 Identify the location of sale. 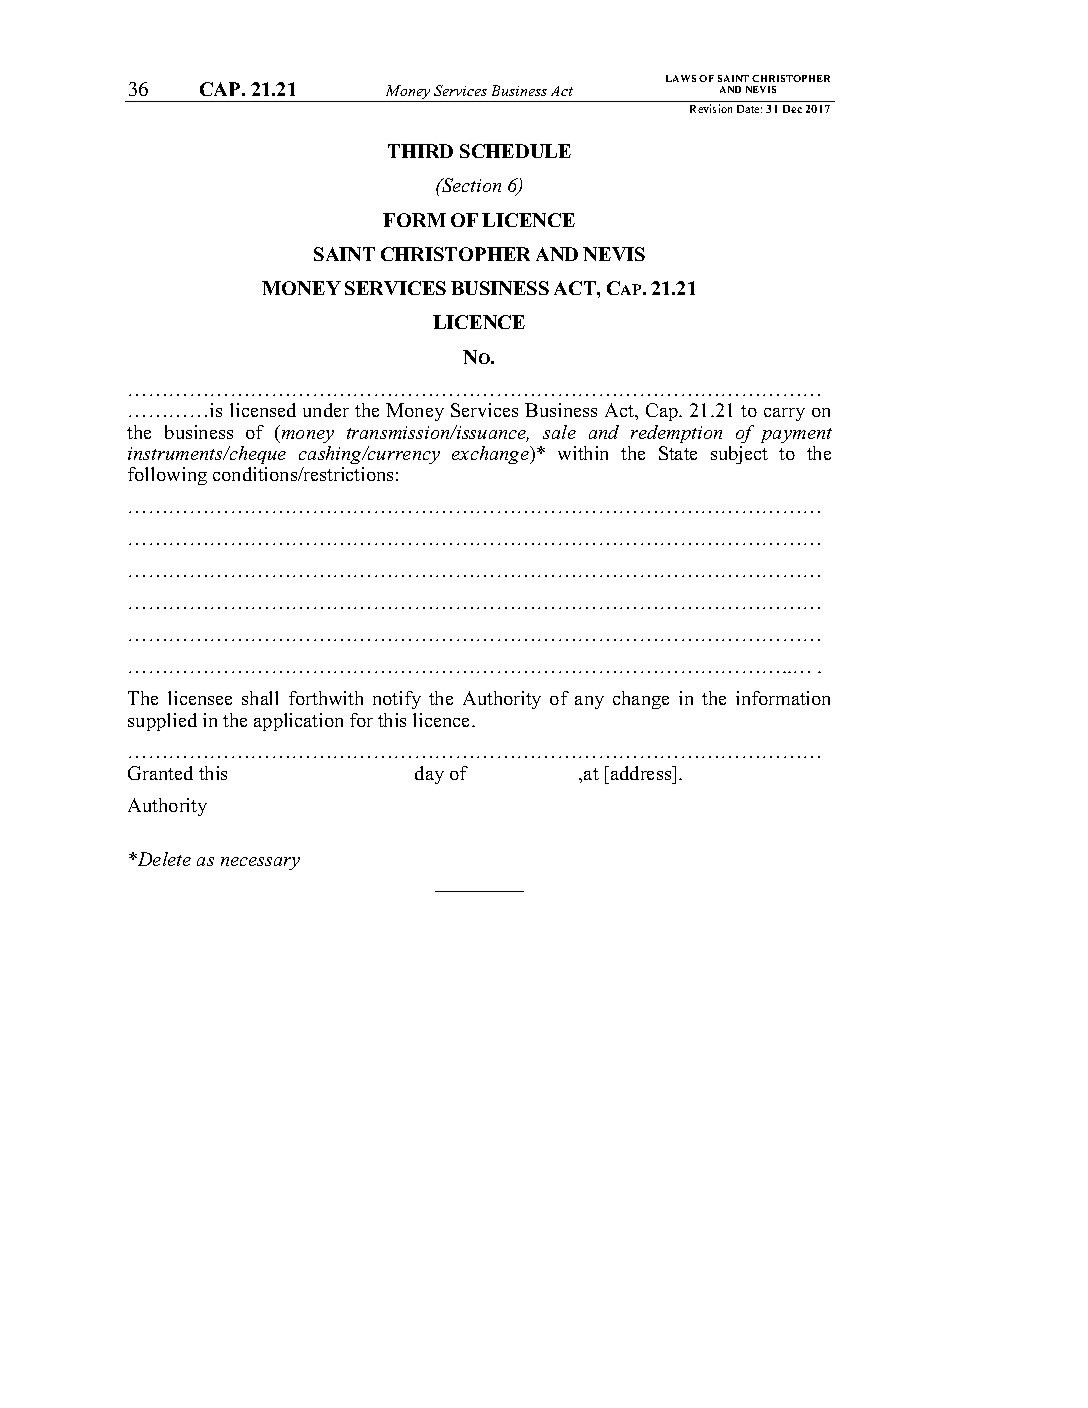
(559, 432).
